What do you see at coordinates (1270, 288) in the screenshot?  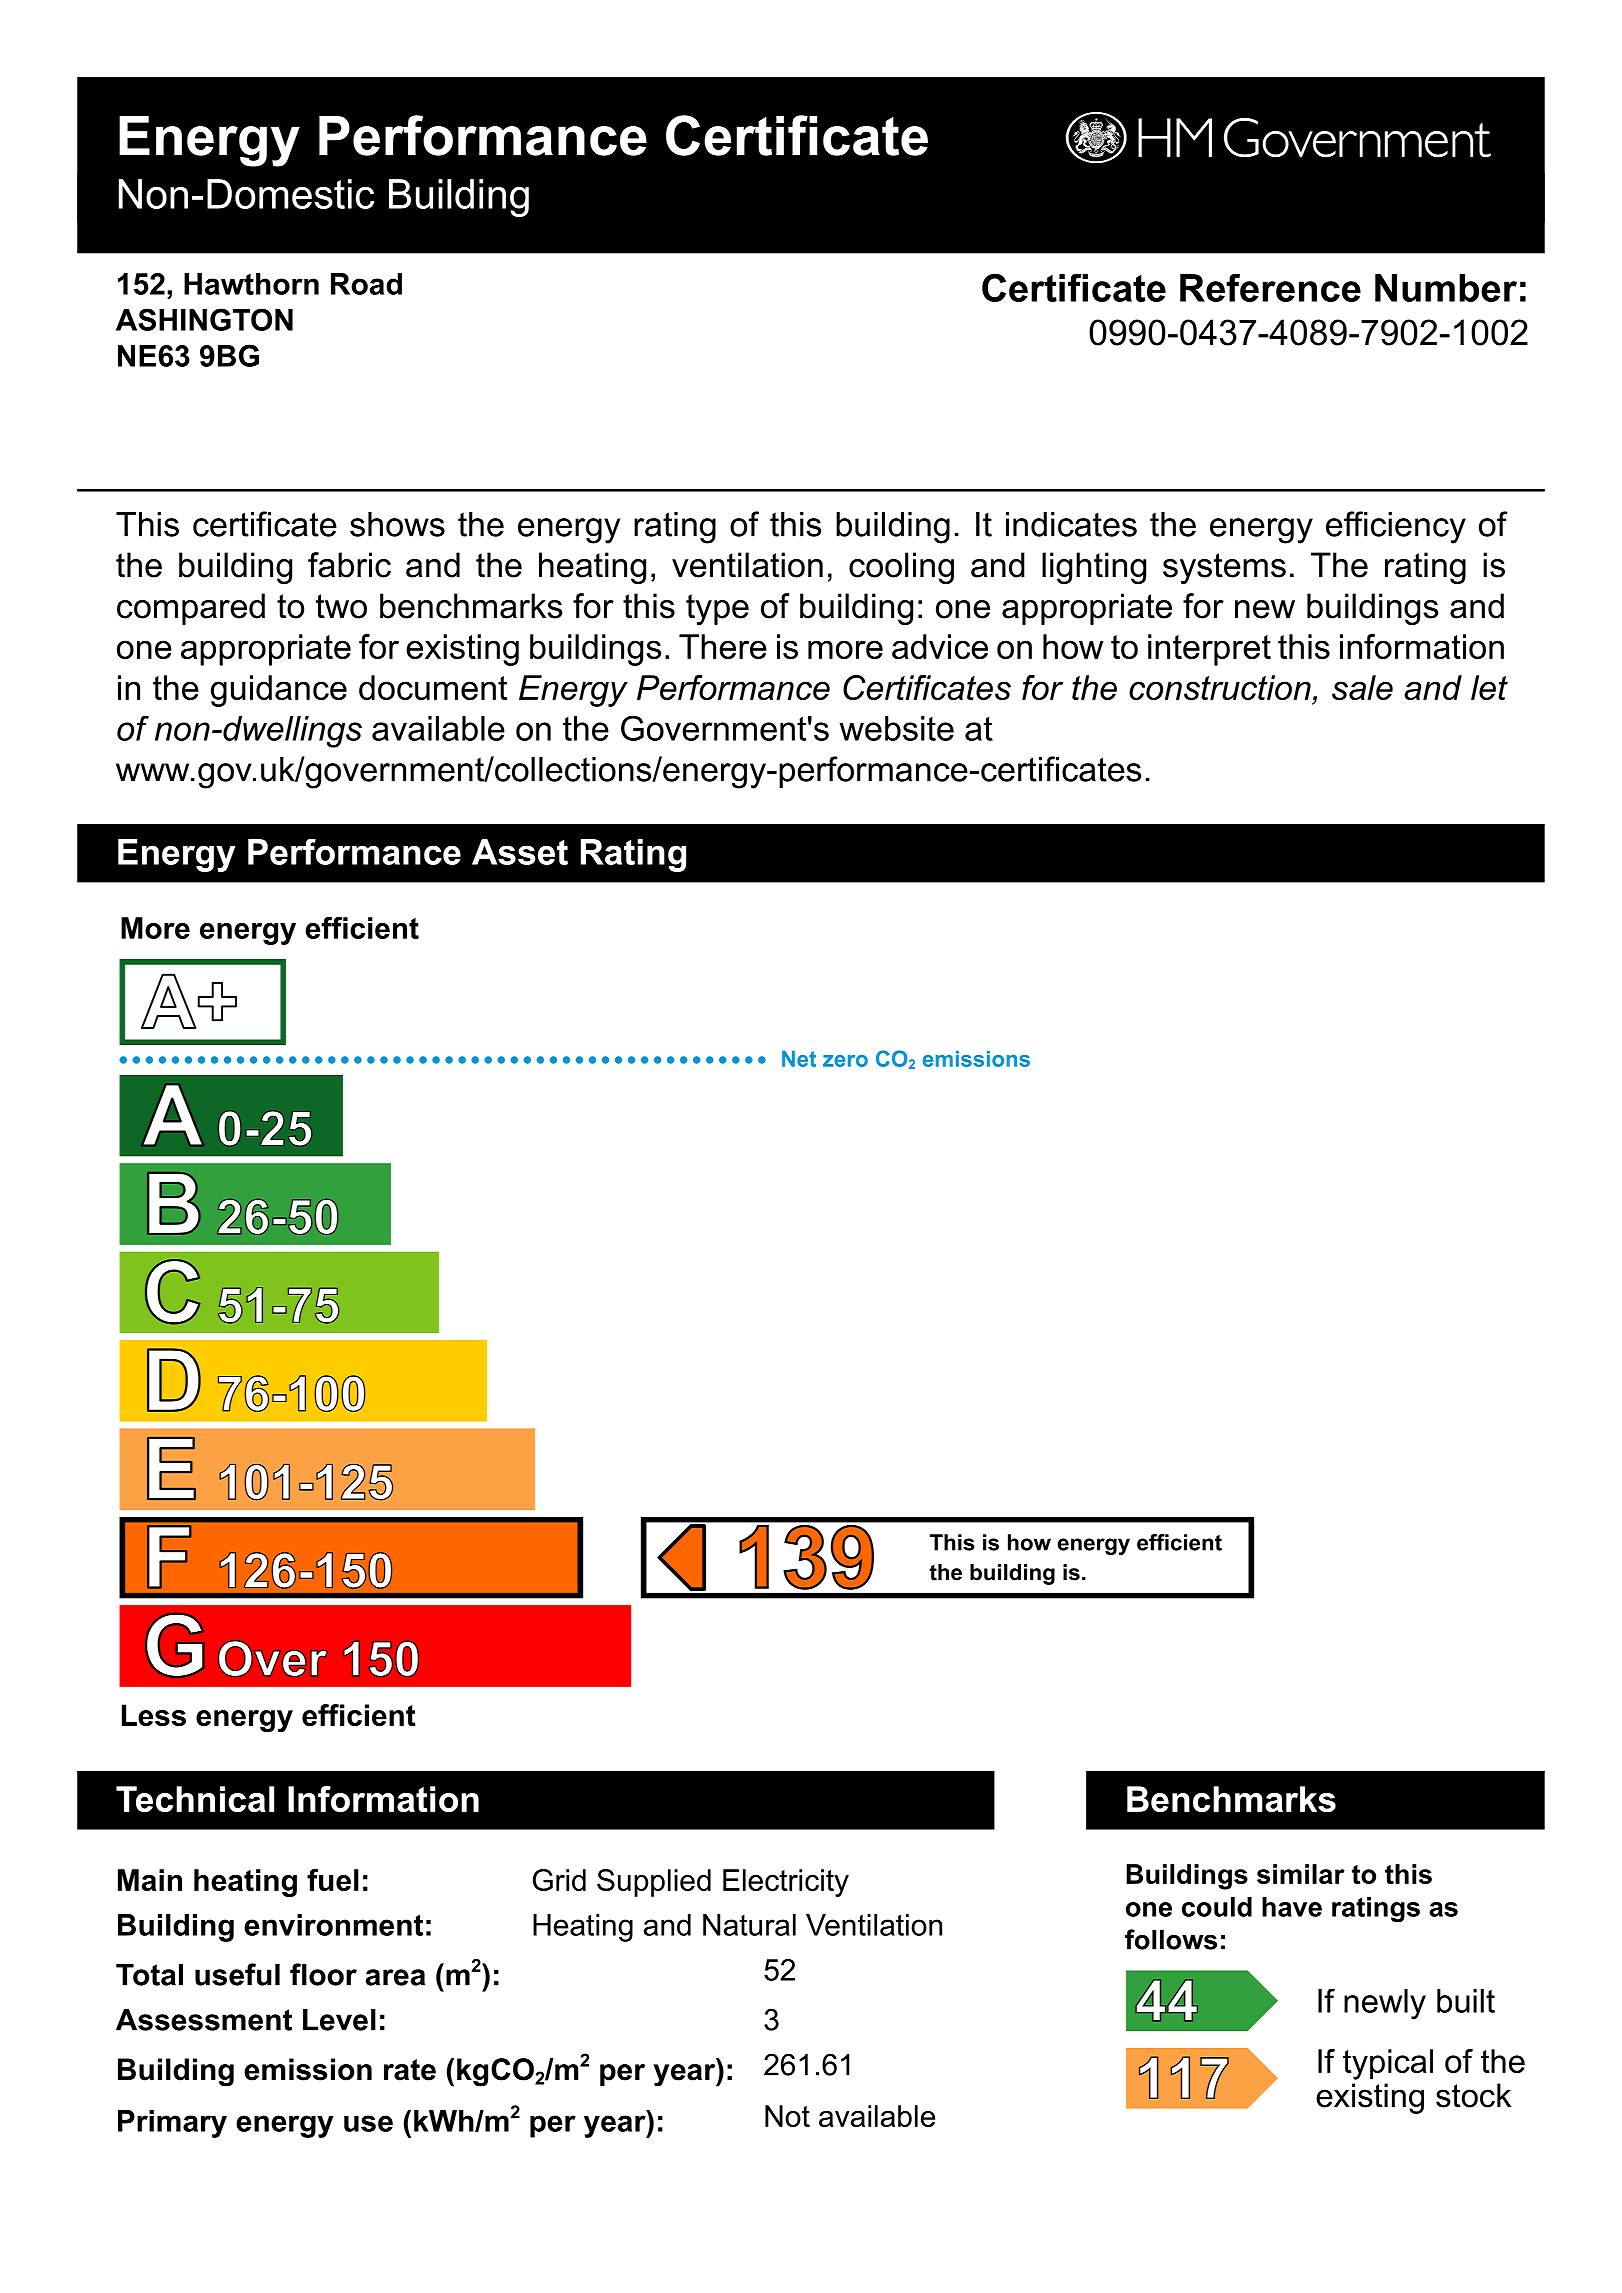 I see `Reference` at bounding box center [1270, 288].
